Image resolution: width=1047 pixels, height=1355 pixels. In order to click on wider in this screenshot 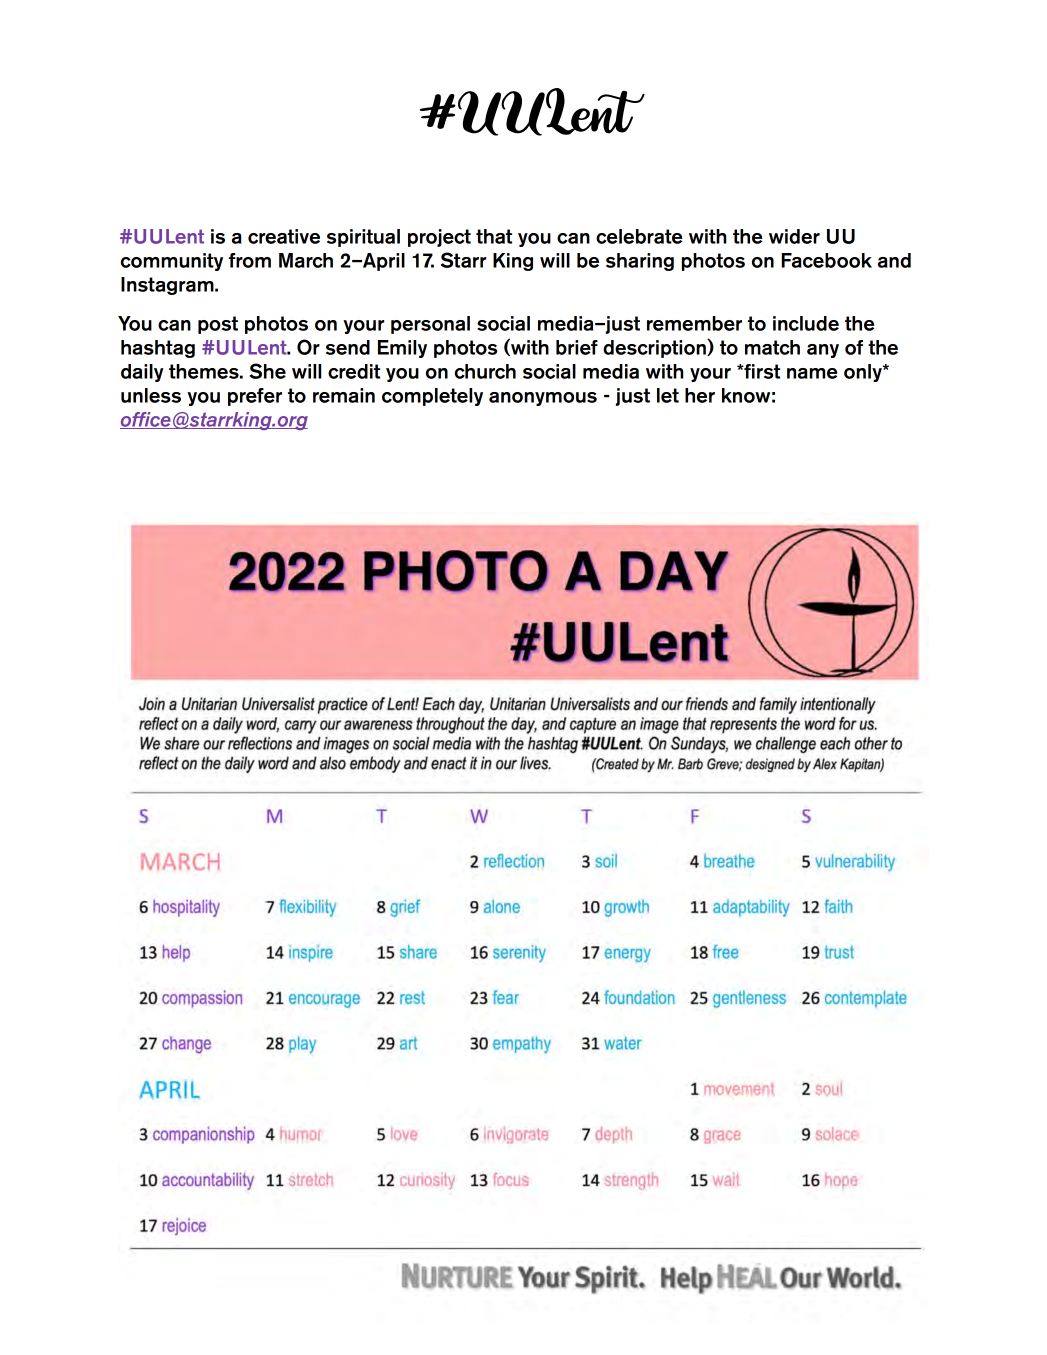, I will do `click(794, 236)`.
